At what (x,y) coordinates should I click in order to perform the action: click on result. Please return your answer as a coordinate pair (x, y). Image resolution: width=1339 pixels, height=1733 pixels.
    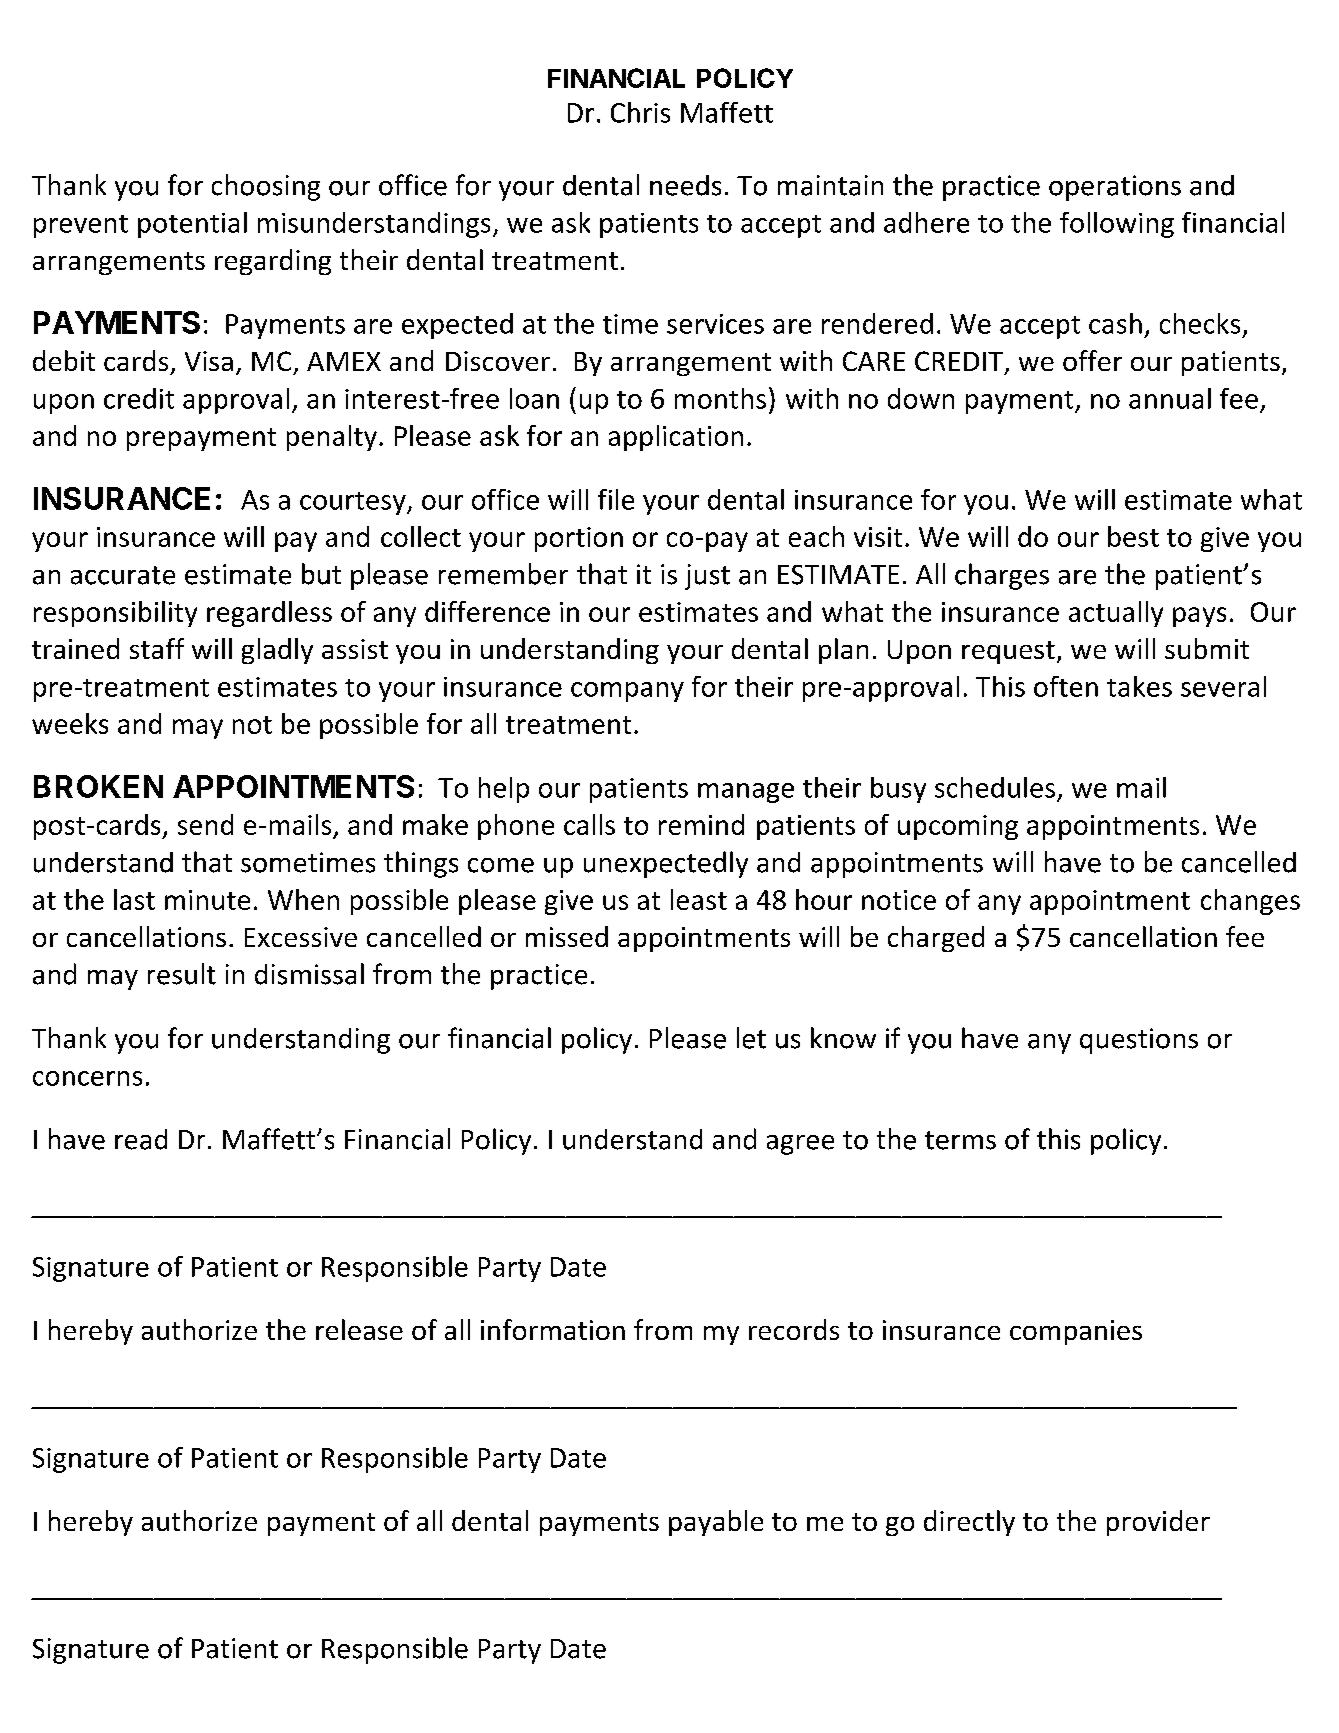
    Looking at the image, I should click on (182, 974).
